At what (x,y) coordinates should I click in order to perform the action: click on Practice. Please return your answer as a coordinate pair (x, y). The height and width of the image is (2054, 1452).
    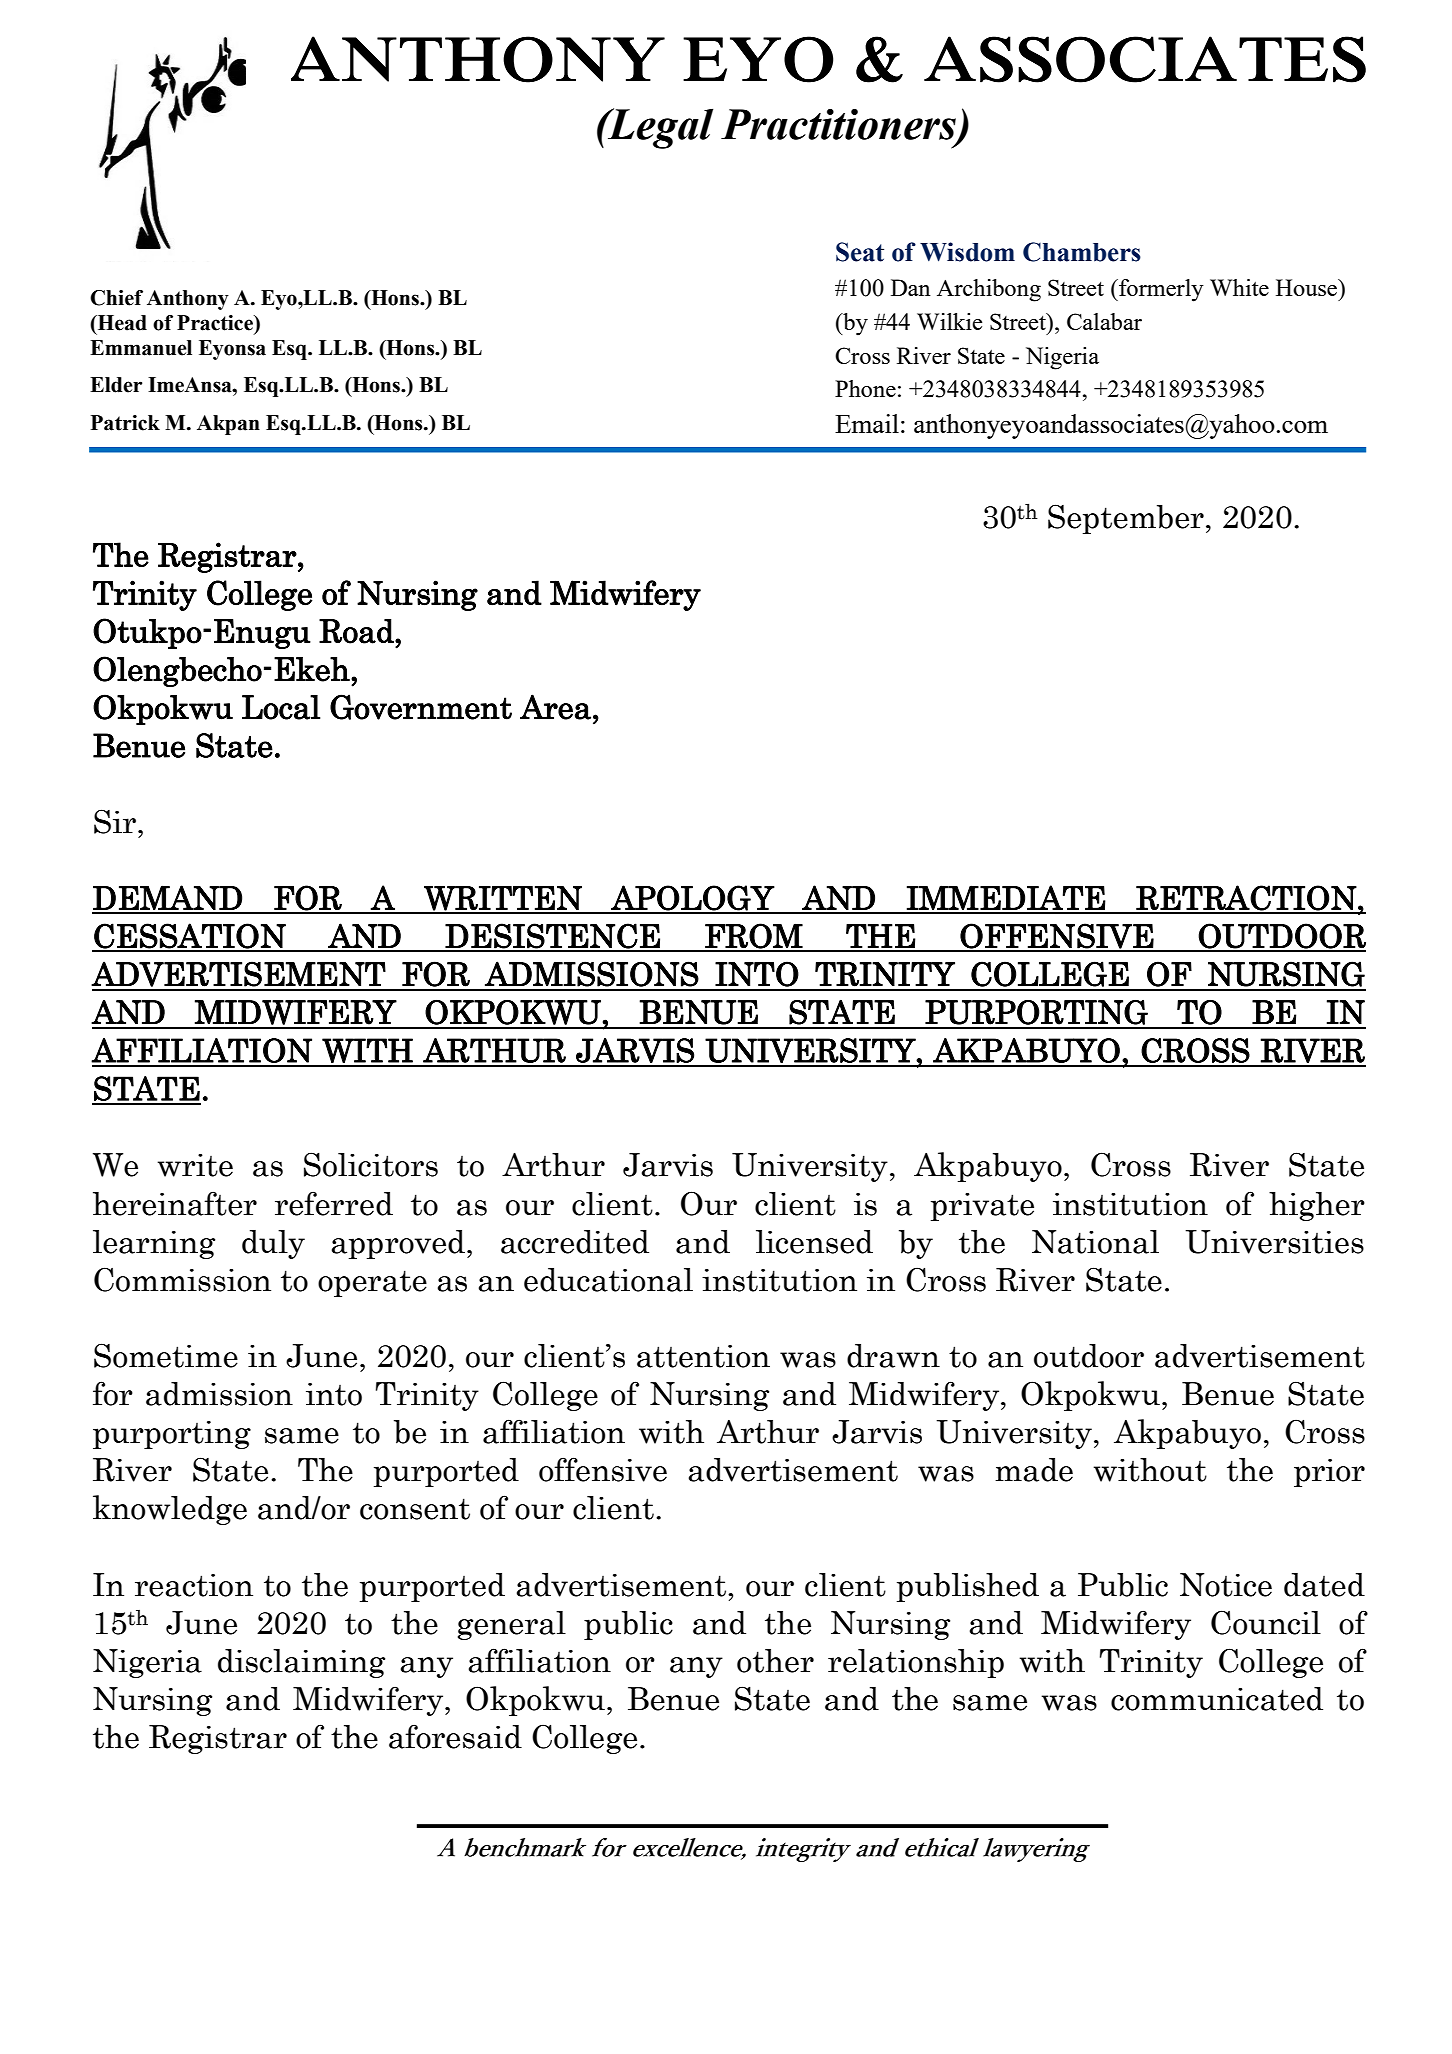
    Looking at the image, I should click on (216, 323).
